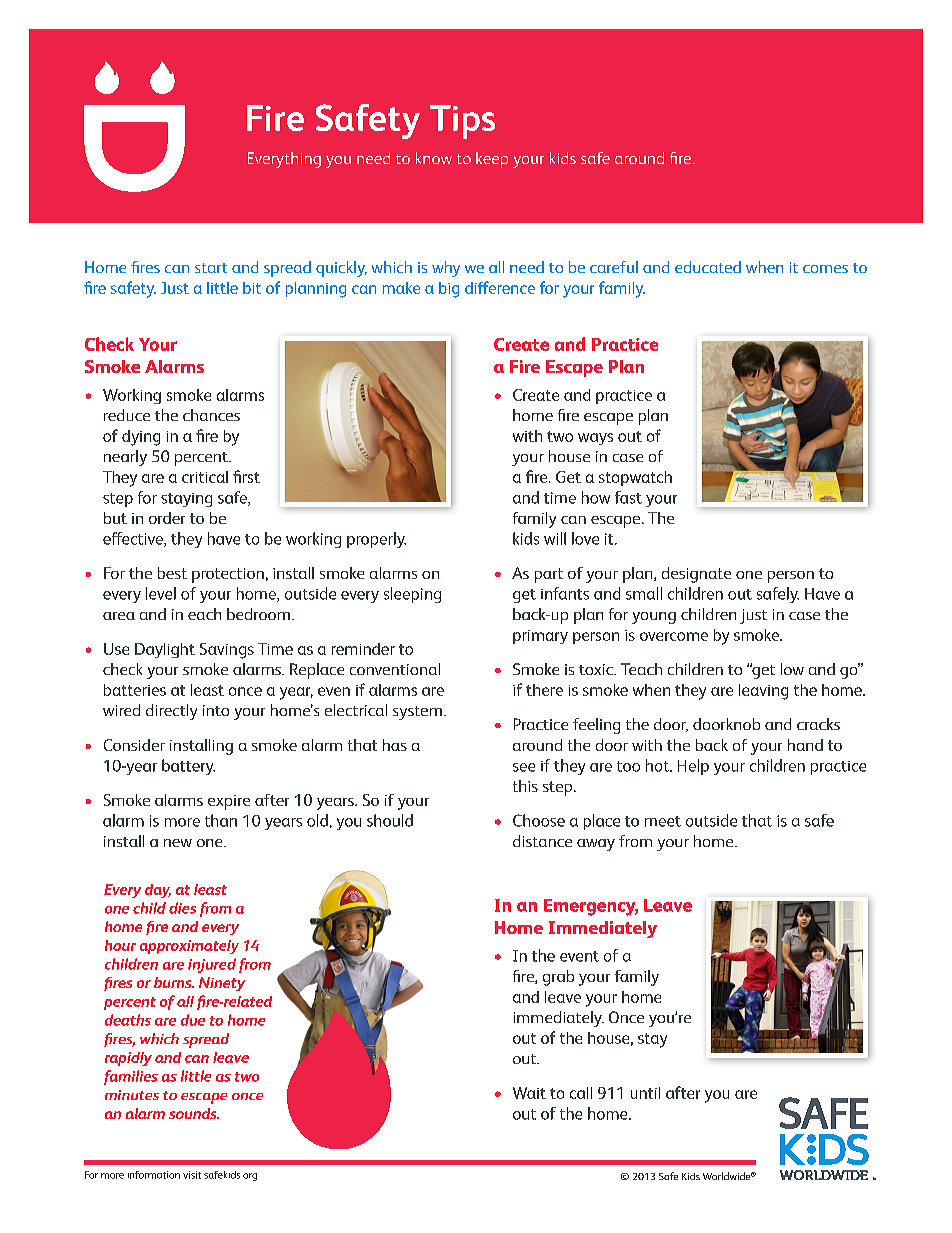  What do you see at coordinates (227, 651) in the screenshot?
I see `Savings` at bounding box center [227, 651].
